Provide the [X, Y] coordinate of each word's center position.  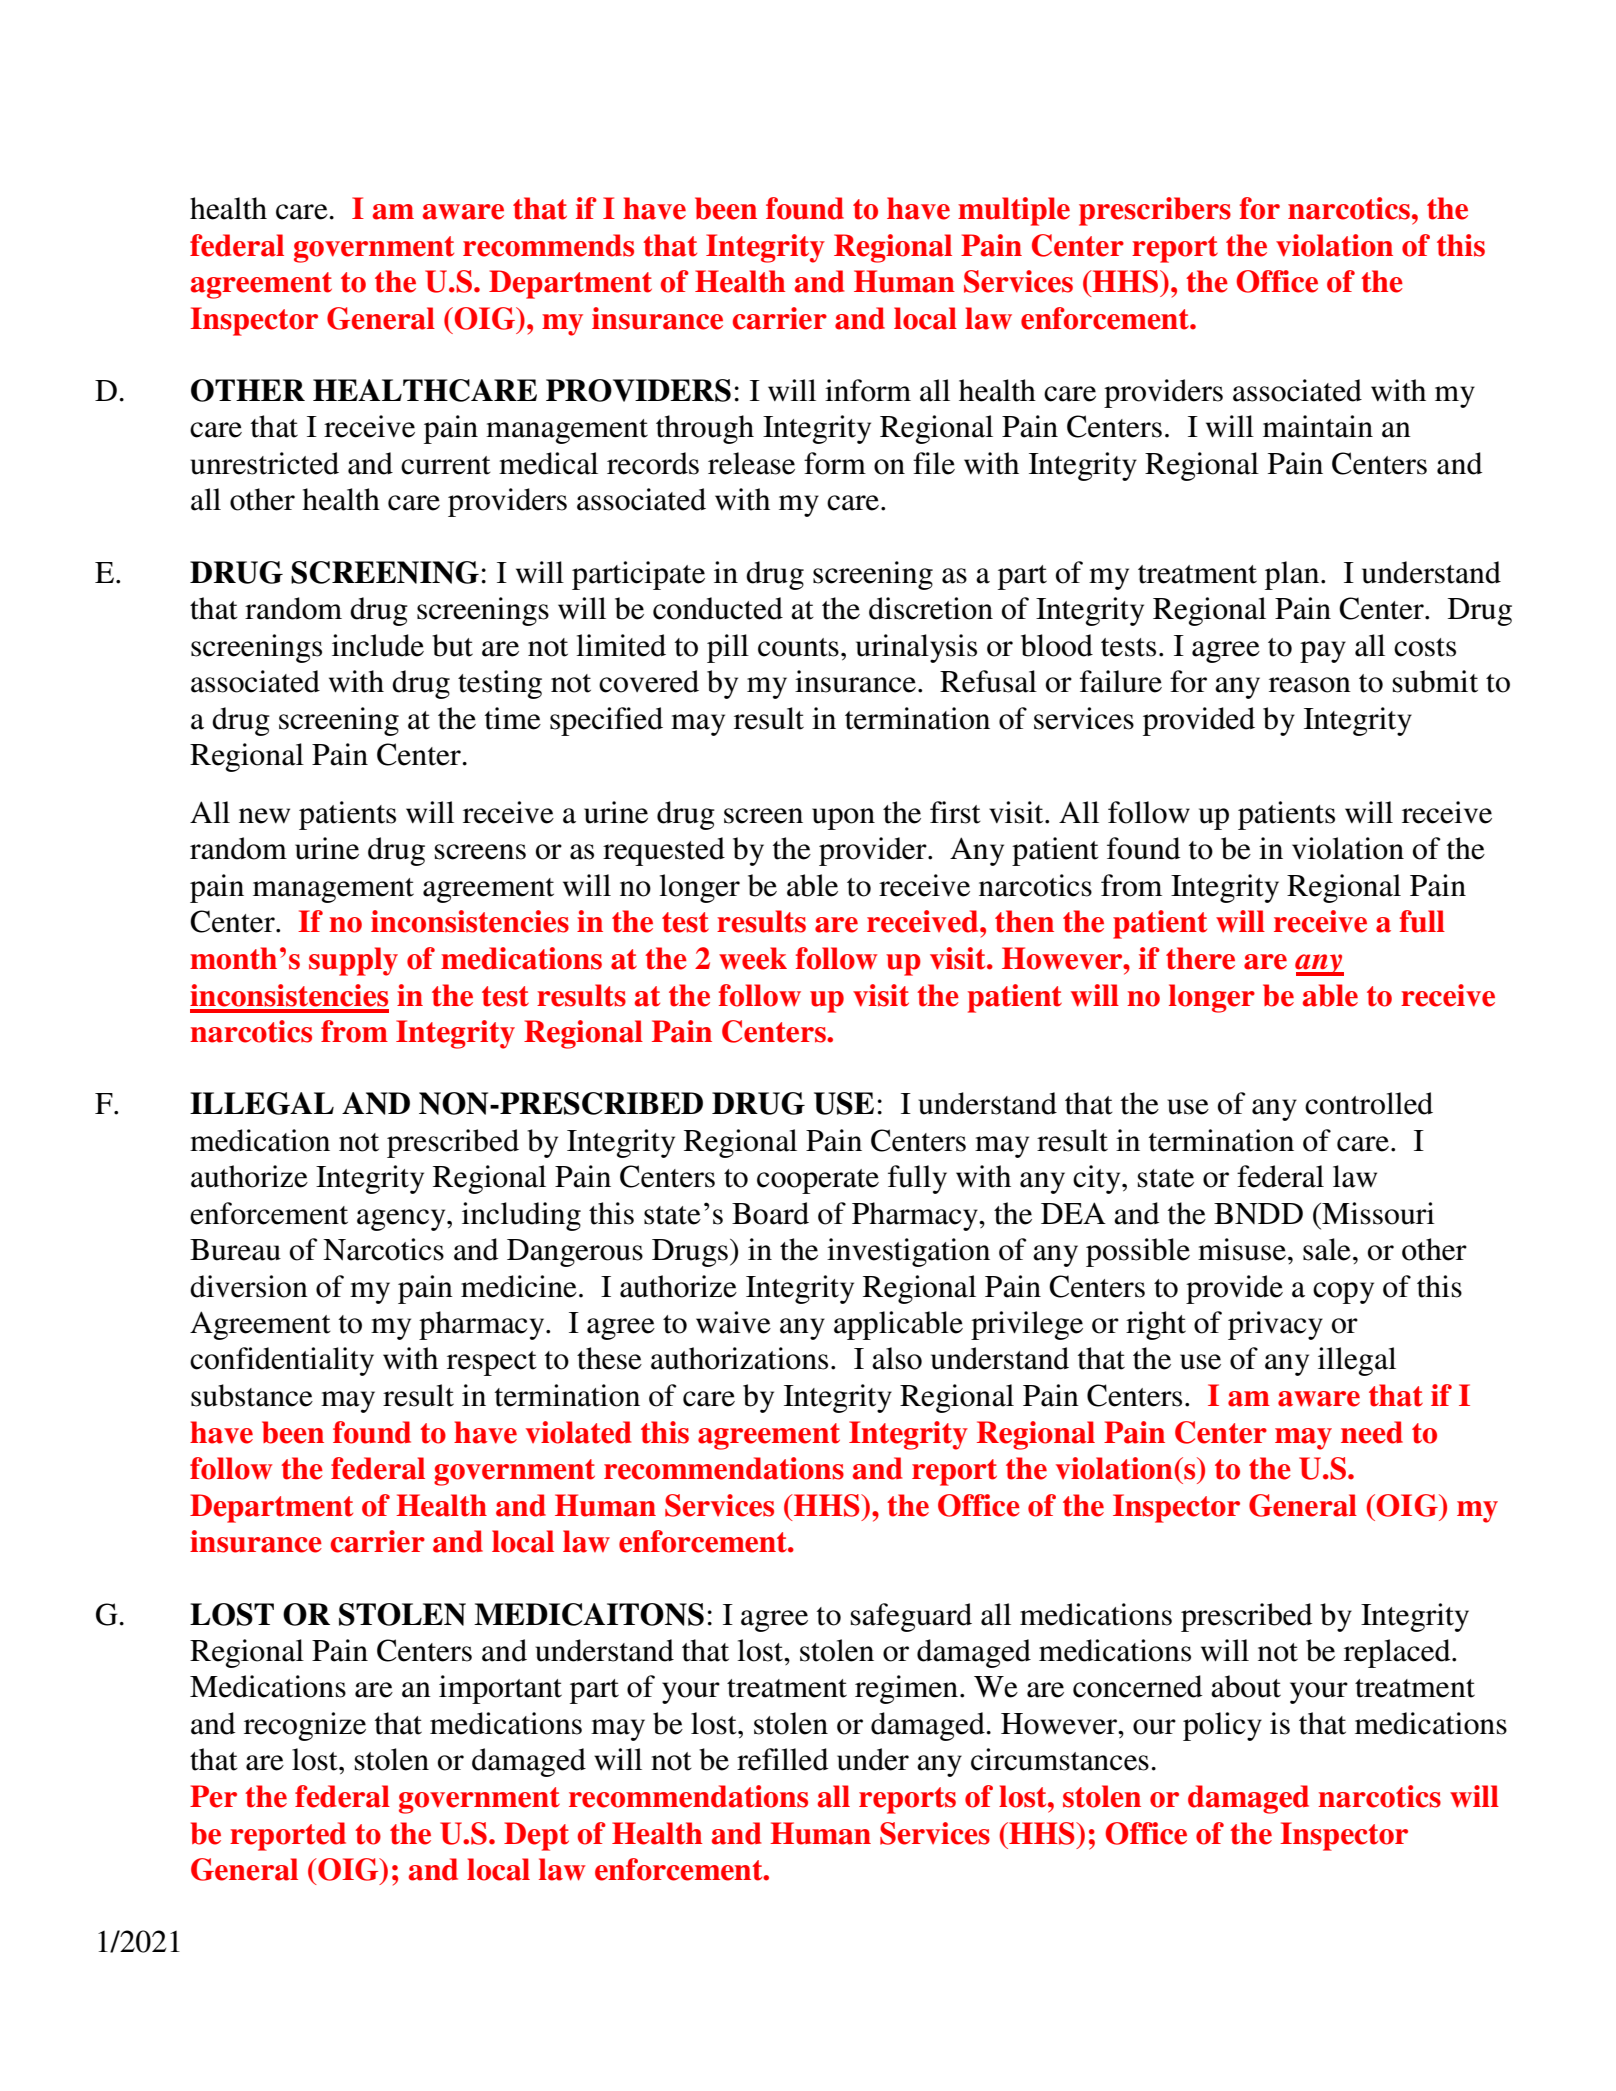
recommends [548, 245]
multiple [1014, 211]
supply [353, 961]
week [753, 958]
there [1200, 958]
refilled [782, 1759]
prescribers [1155, 211]
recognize [305, 1726]
